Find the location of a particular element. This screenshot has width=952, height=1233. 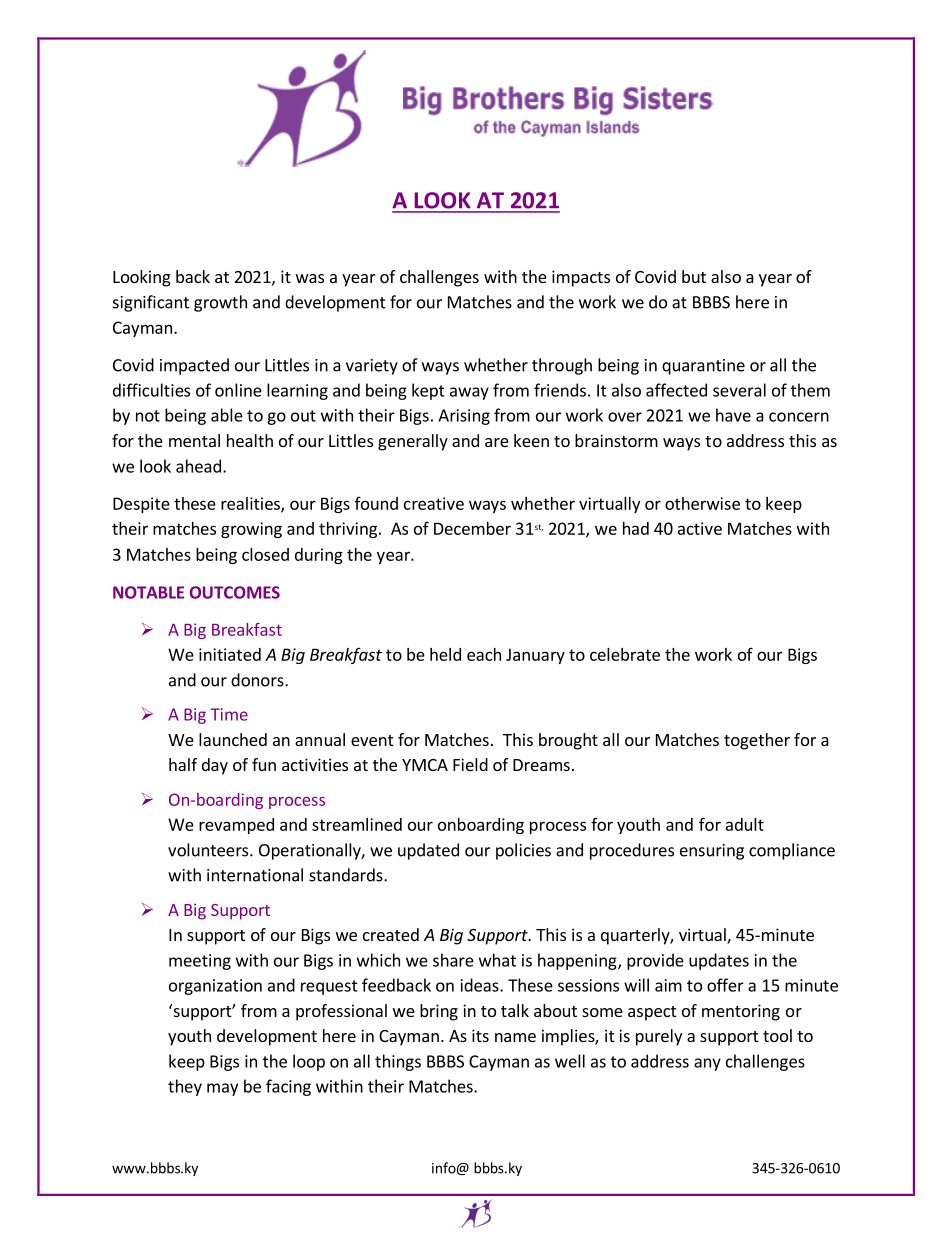

donors is located at coordinates (258, 680).
